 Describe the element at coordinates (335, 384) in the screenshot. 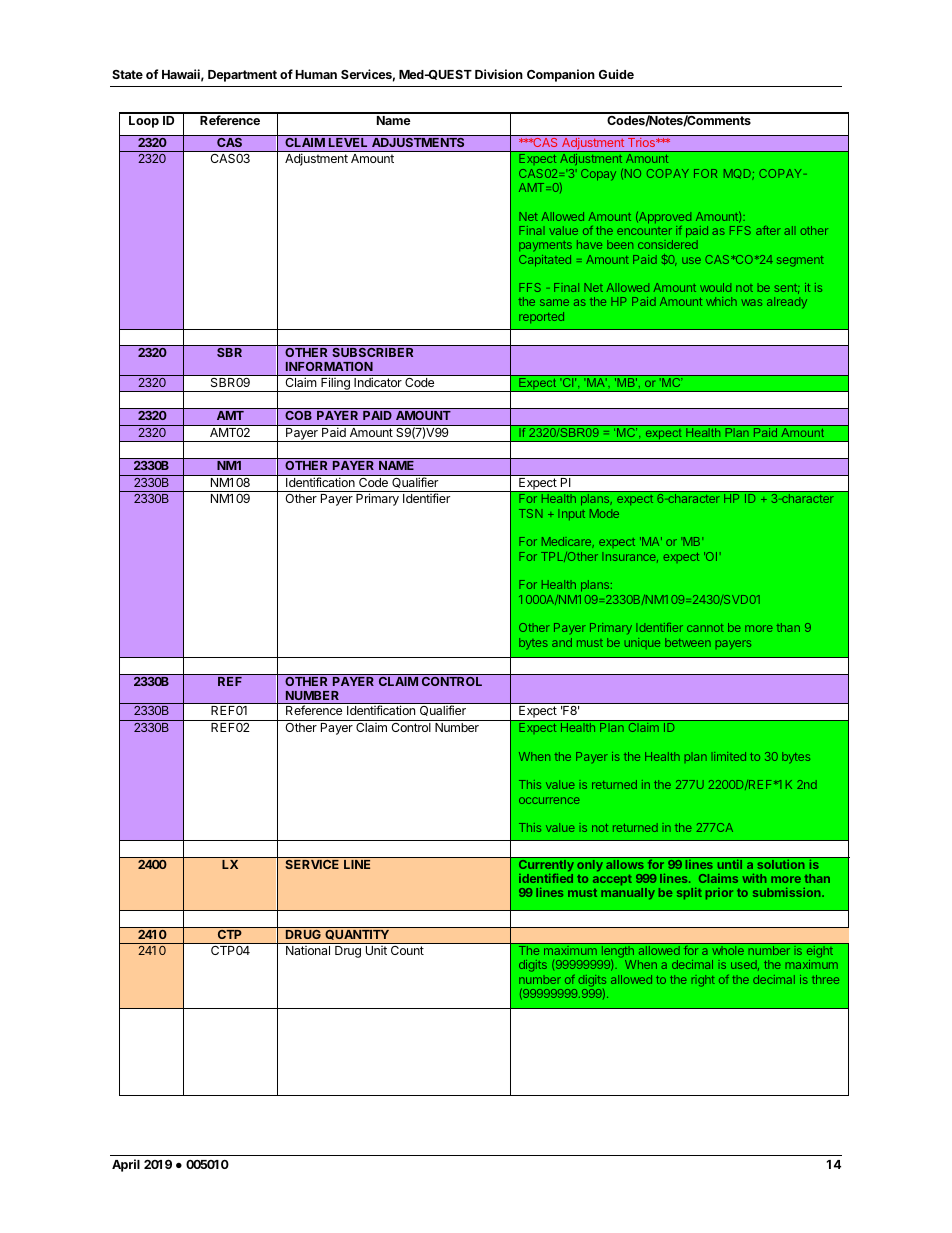

I see `Filing` at that location.
